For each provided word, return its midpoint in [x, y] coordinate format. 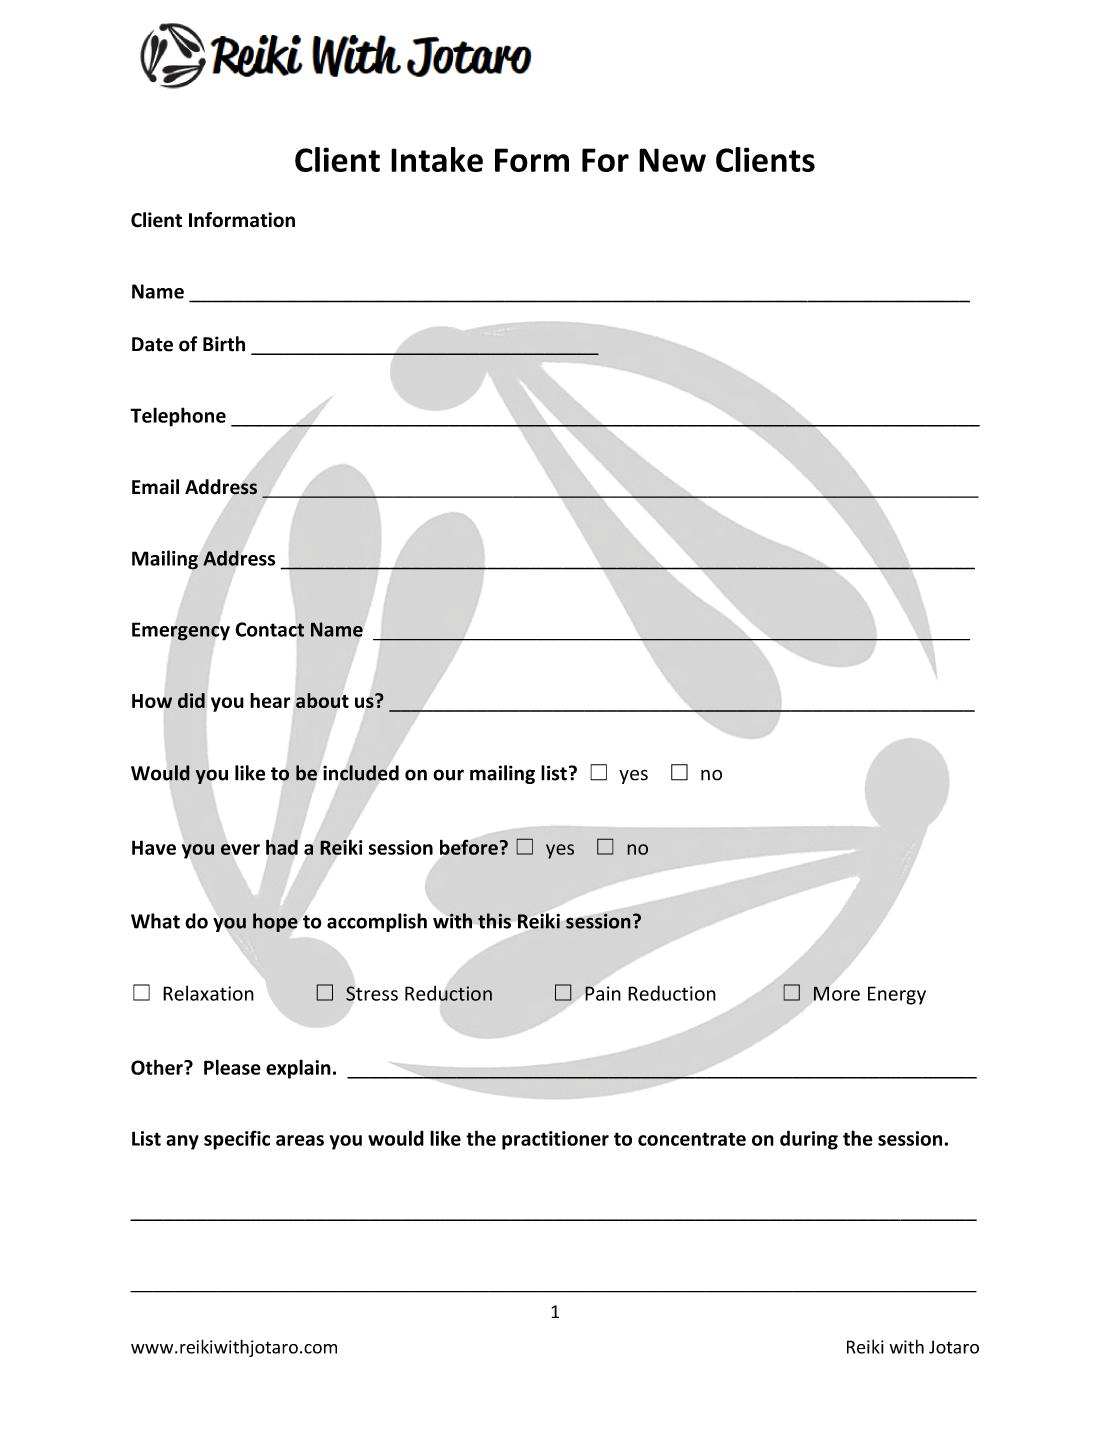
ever [240, 849]
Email [155, 487]
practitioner [555, 1140]
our [448, 775]
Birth [224, 344]
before [470, 847]
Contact [269, 629]
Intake [437, 159]
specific [237, 1140]
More [837, 993]
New [672, 160]
